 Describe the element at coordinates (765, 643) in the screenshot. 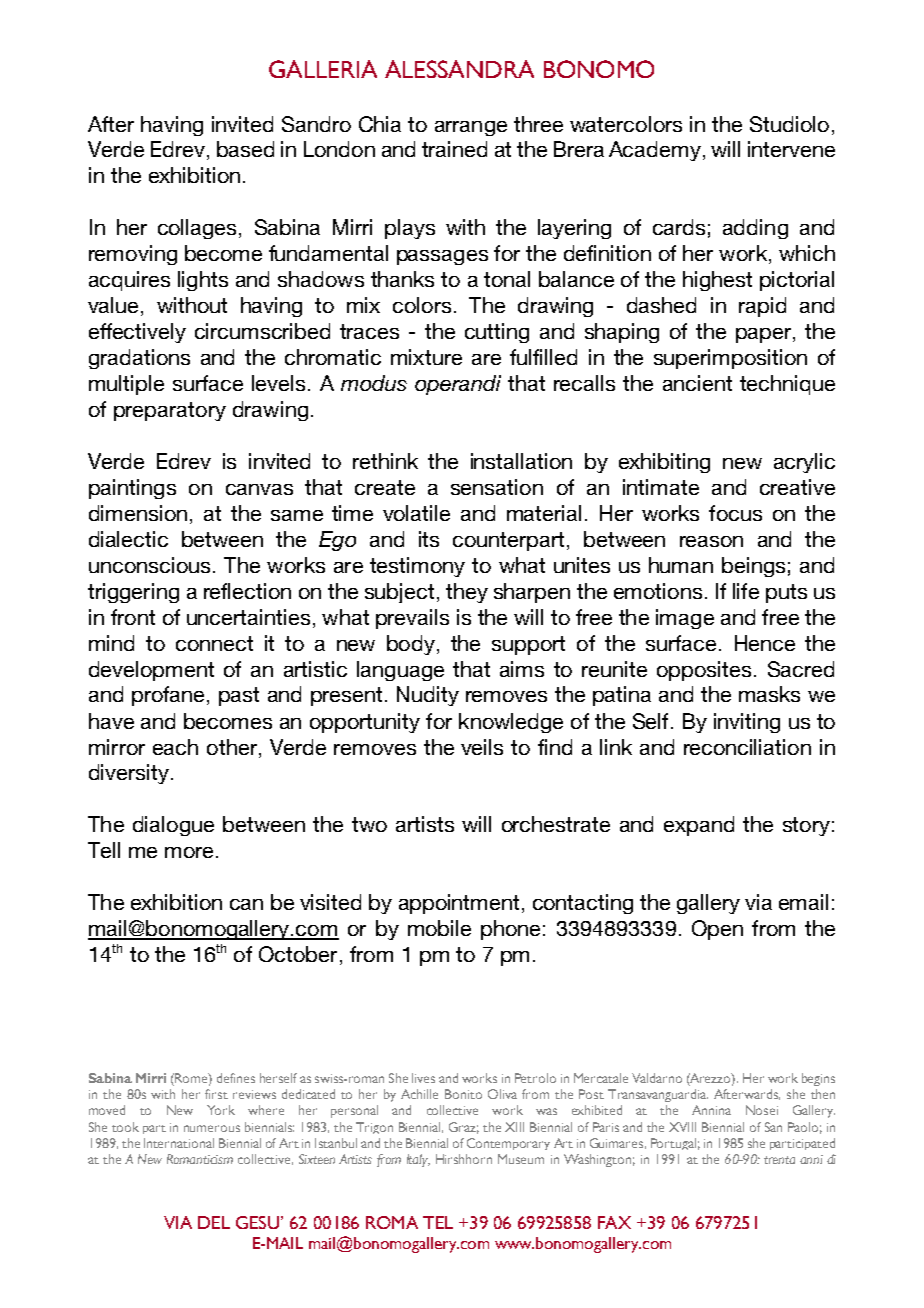

I see `Hence` at that location.
